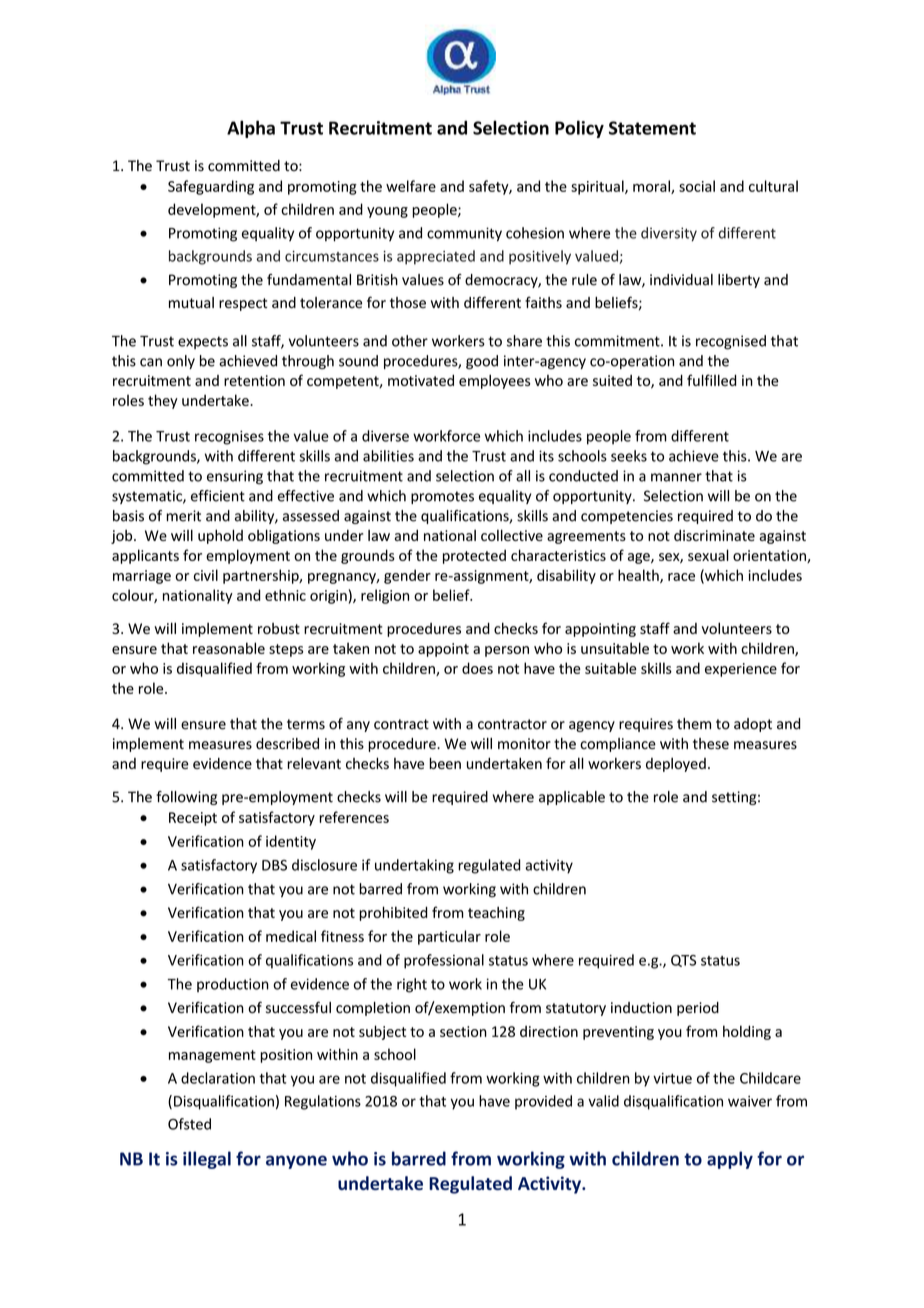  Describe the element at coordinates (477, 668) in the screenshot. I see `does` at that location.
